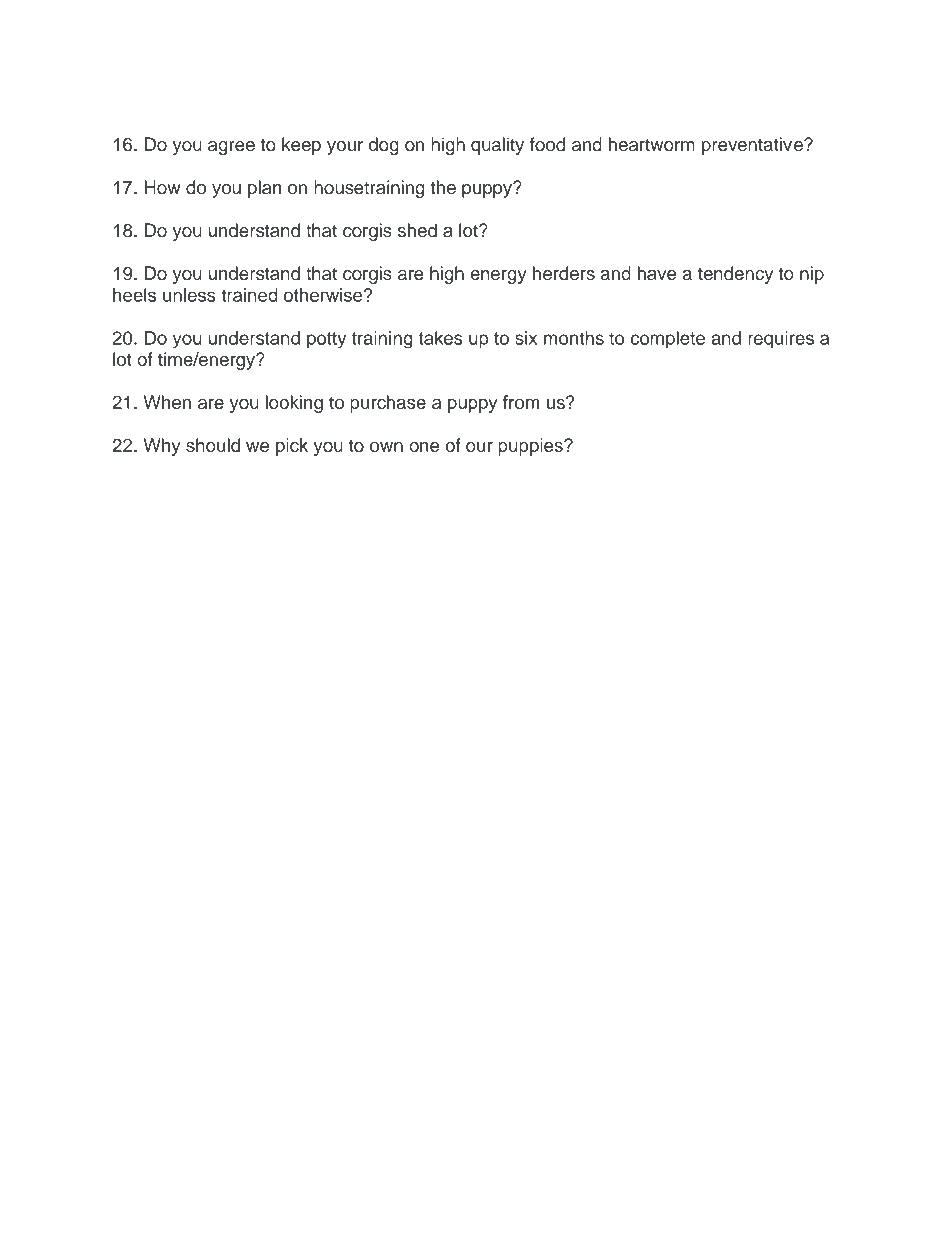 This page has height=1233, width=952. Describe the element at coordinates (497, 146) in the page. I see `quality` at that location.
